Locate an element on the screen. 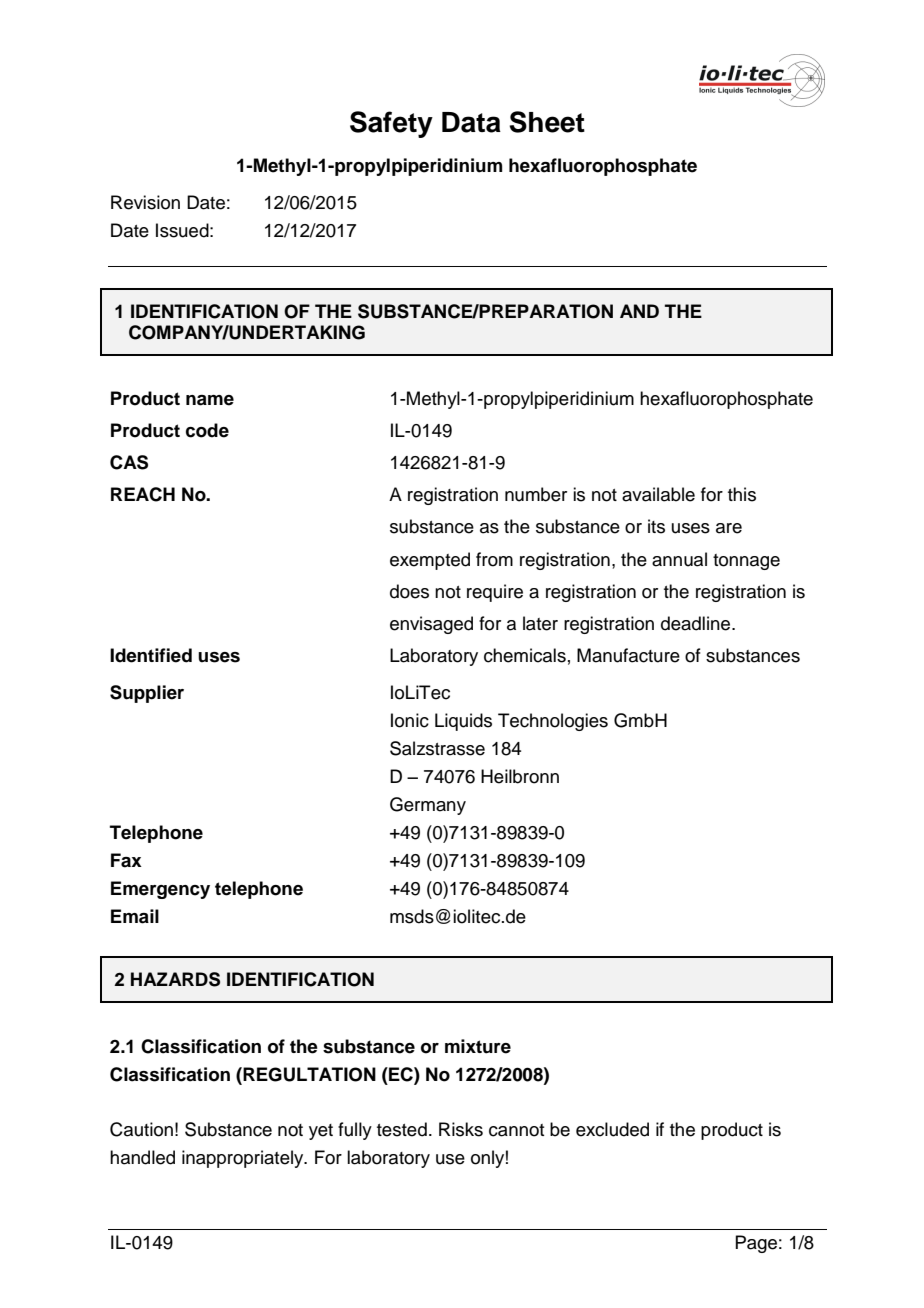  Revision is located at coordinates (145, 202).
